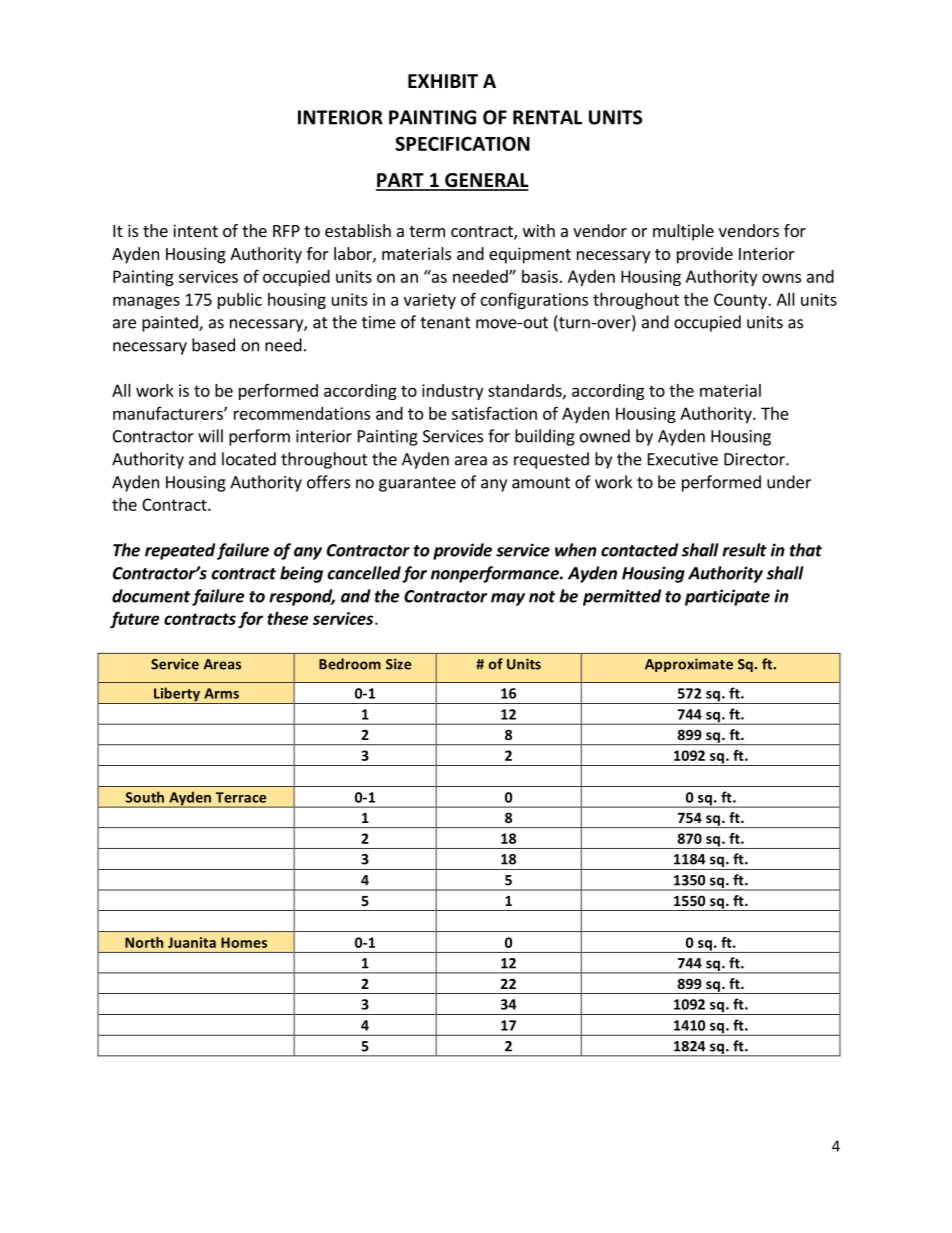 The image size is (952, 1233). I want to click on RENTAL, so click(547, 117).
